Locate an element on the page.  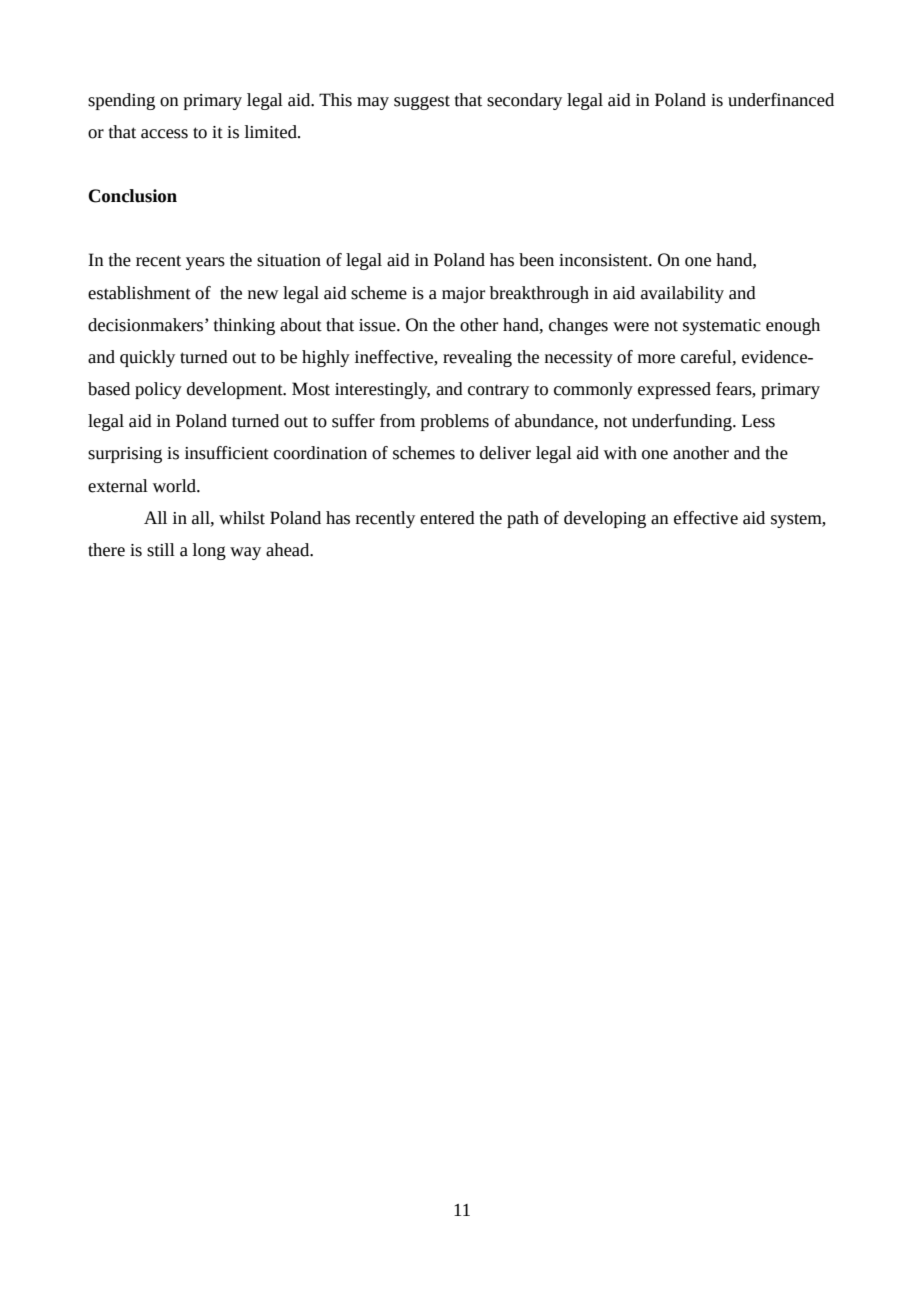
issue is located at coordinates (378, 325).
